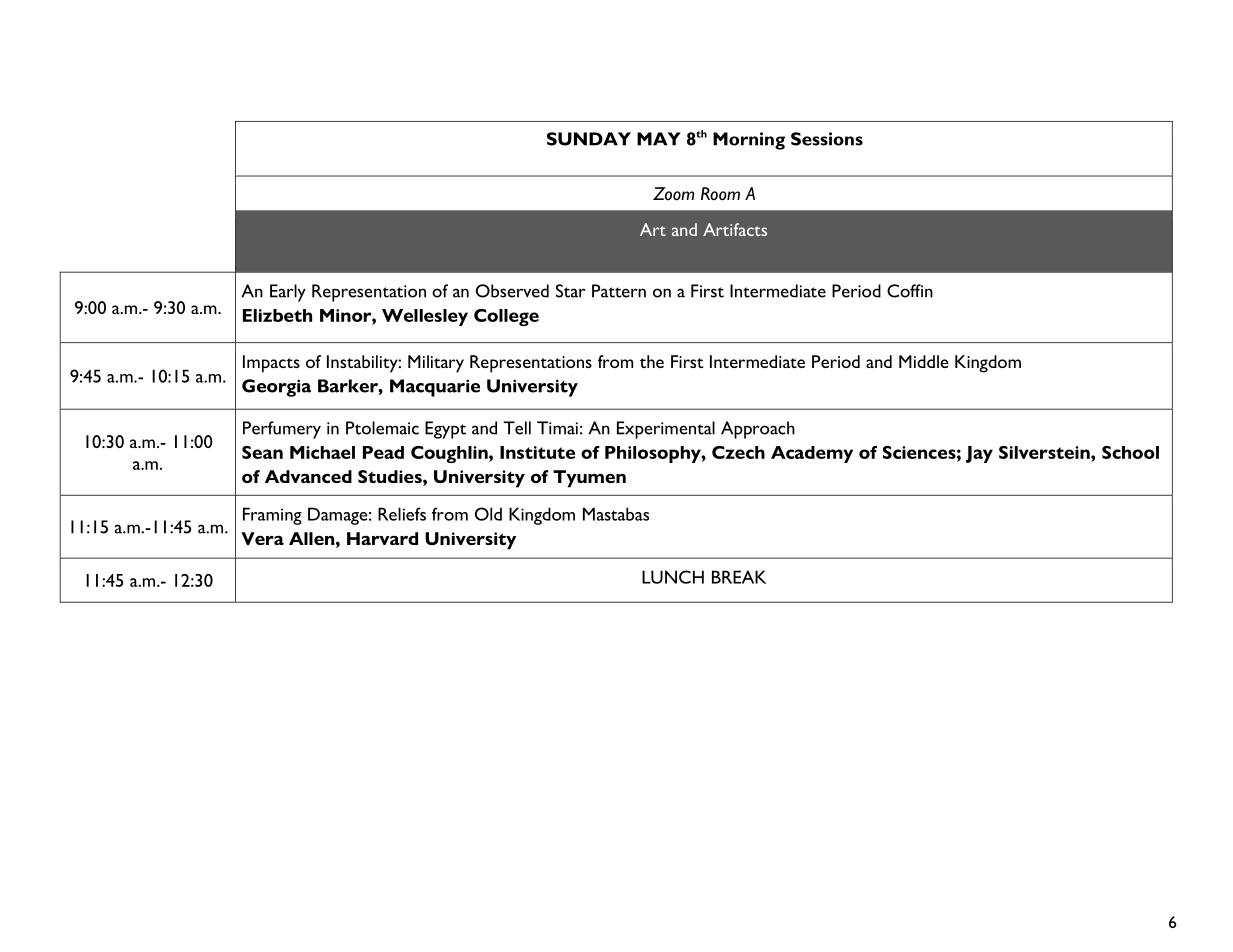  Describe the element at coordinates (589, 139) in the screenshot. I see `SUNDAY` at that location.
